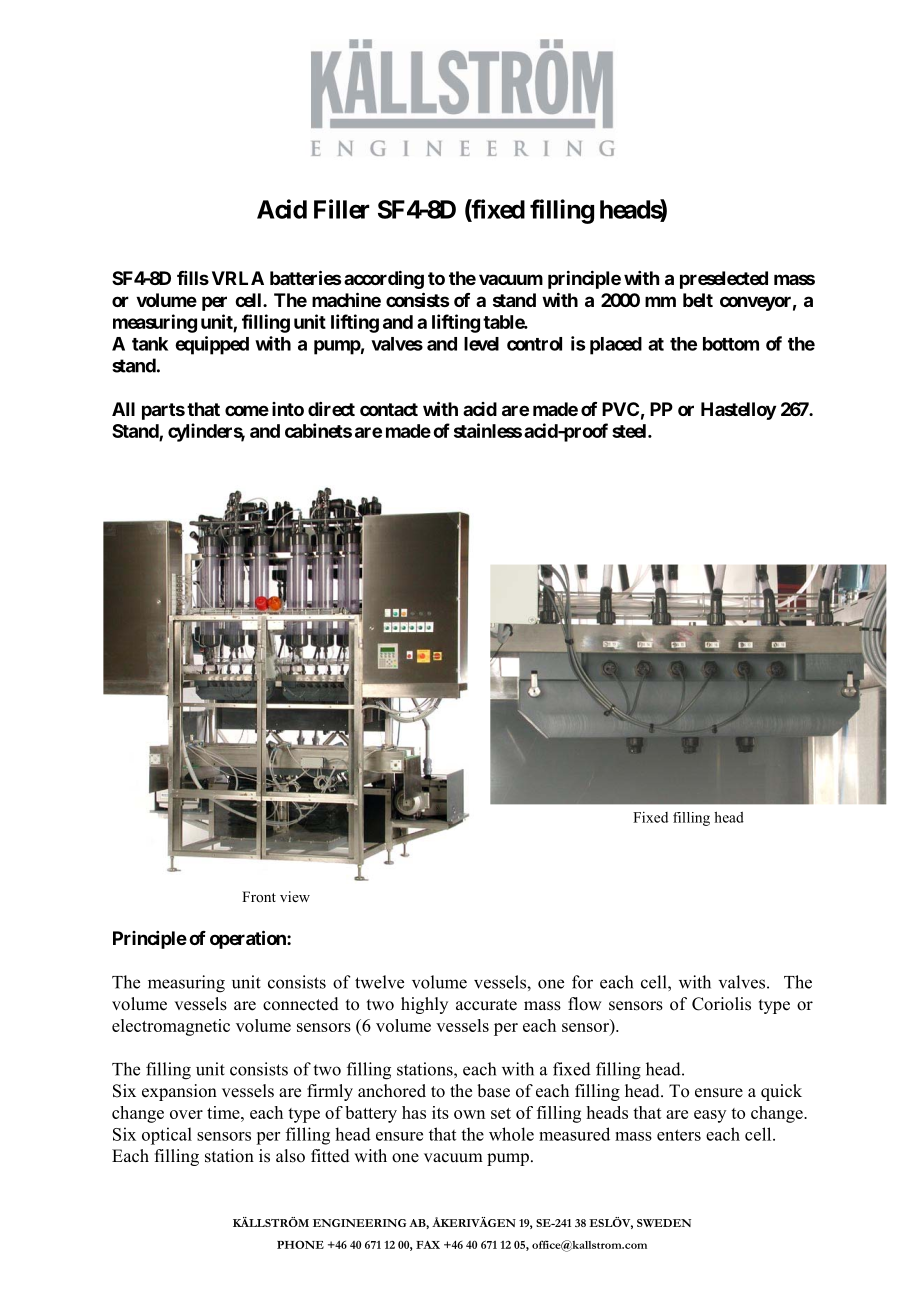 This screenshot has width=924, height=1308. What do you see at coordinates (384, 279) in the screenshot?
I see `according` at bounding box center [384, 279].
